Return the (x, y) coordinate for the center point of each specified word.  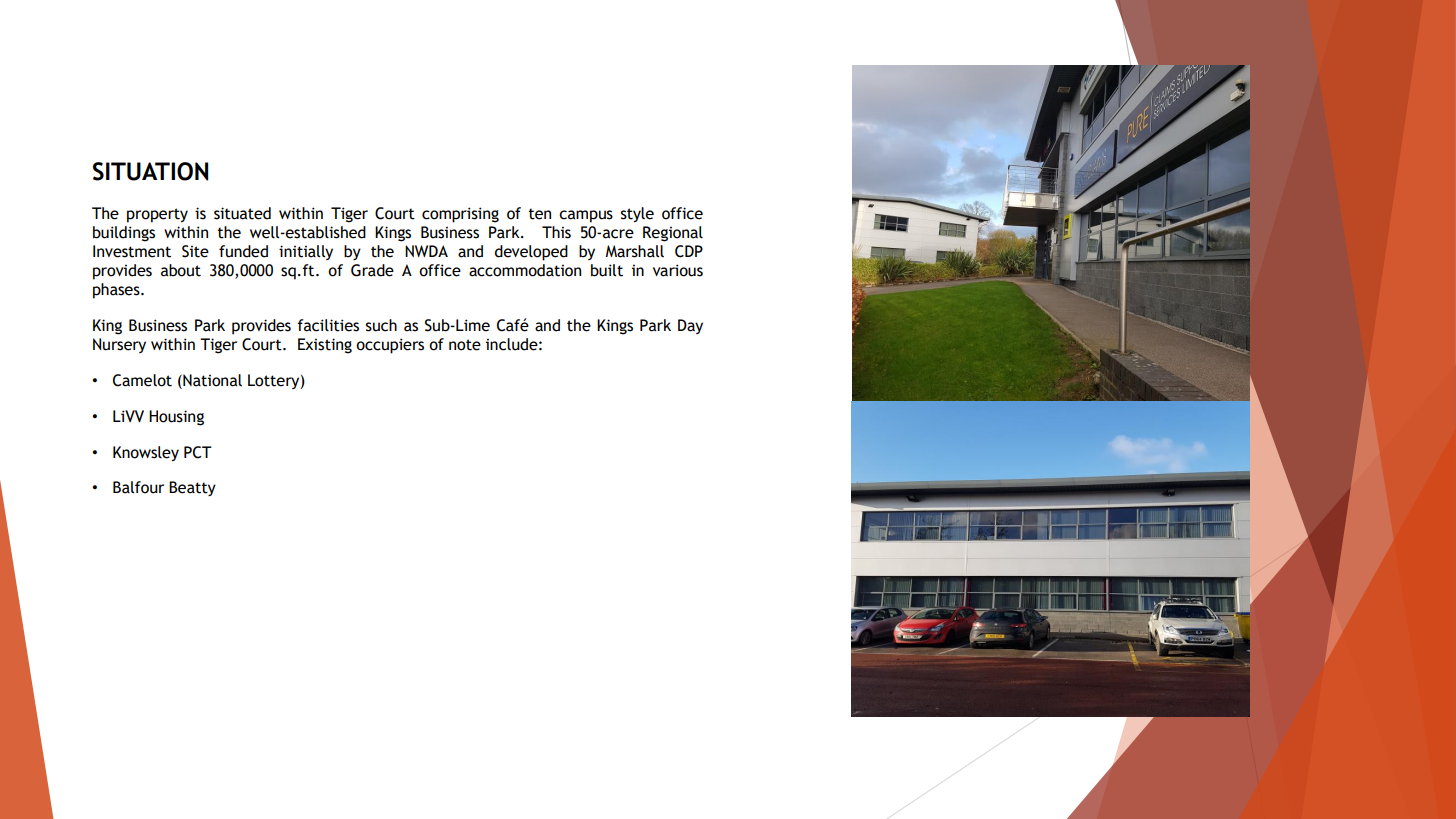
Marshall (634, 251)
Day (690, 326)
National (211, 381)
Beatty (192, 488)
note (465, 345)
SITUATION (150, 171)
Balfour (138, 487)
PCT (198, 452)
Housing (176, 418)
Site (195, 251)
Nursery (119, 345)
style (637, 214)
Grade (372, 270)
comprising (460, 215)
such (381, 325)
